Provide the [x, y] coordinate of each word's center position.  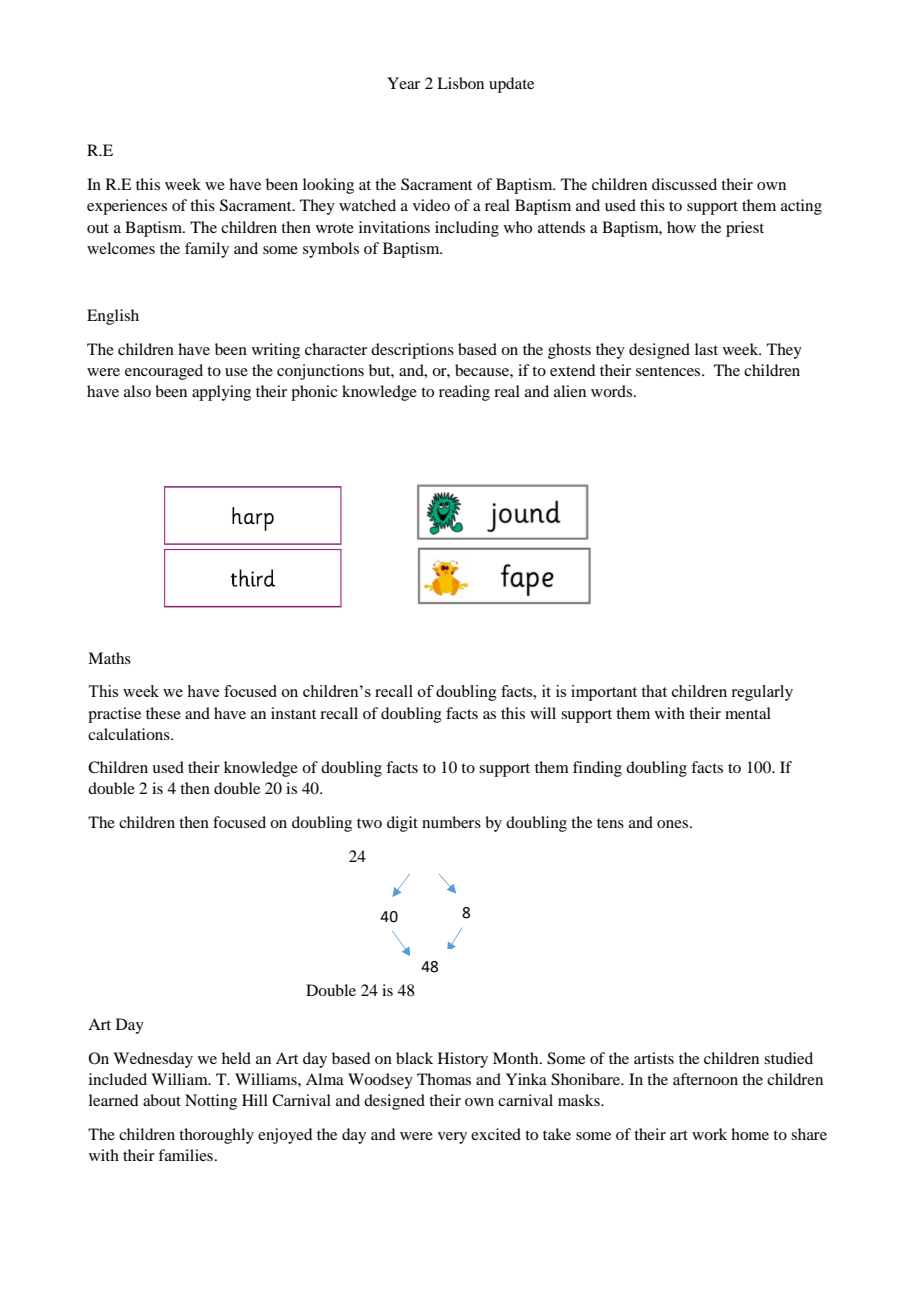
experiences [127, 207]
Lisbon [460, 83]
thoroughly [216, 1136]
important [604, 693]
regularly [762, 693]
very [452, 1138]
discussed [684, 184]
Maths [109, 658]
